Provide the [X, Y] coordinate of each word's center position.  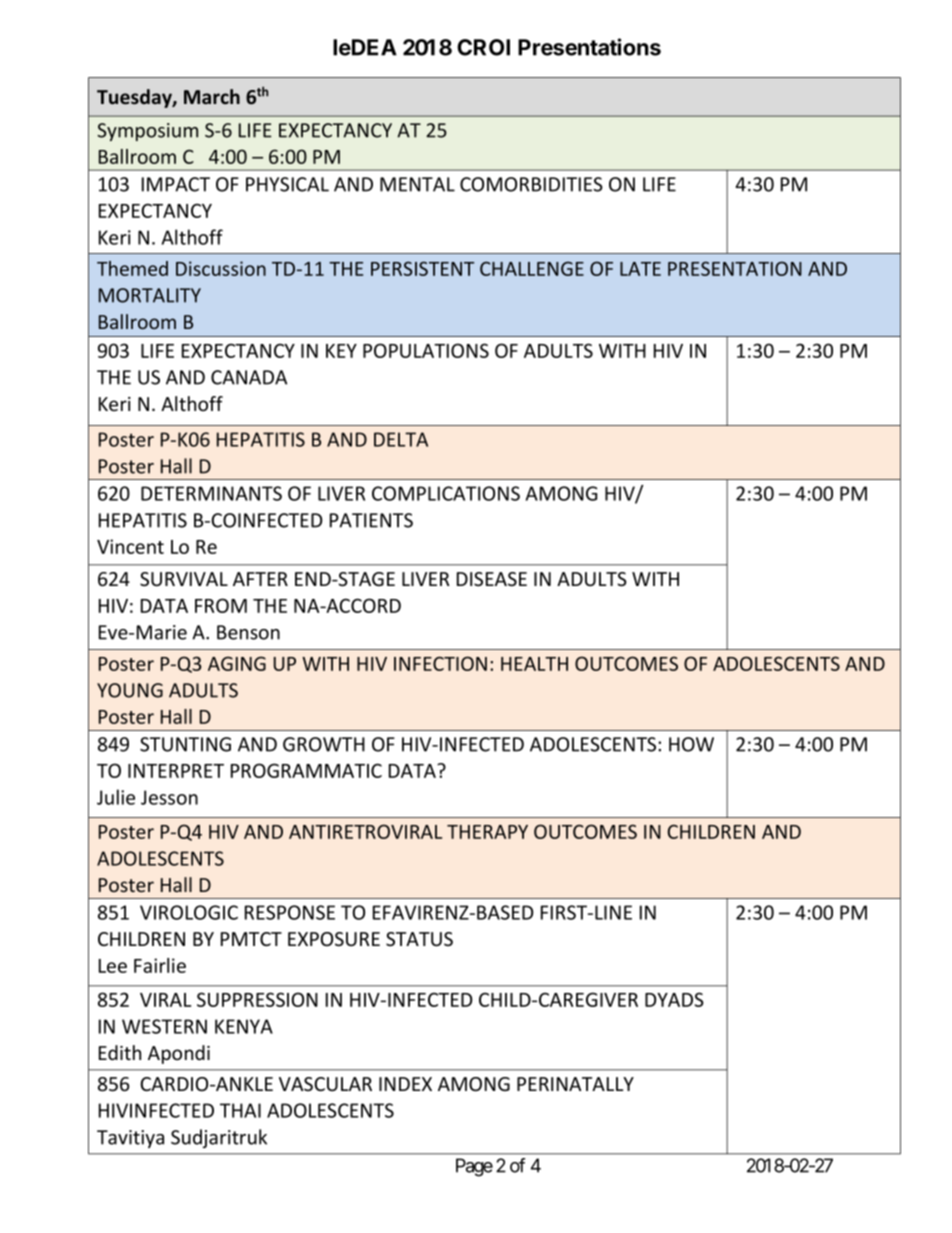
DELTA [401, 439]
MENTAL [417, 184]
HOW [691, 744]
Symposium [147, 132]
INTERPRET [176, 771]
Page [474, 1167]
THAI [240, 1110]
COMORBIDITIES [531, 184]
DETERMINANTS [211, 493]
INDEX [405, 1084]
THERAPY [487, 832]
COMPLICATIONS [446, 493]
